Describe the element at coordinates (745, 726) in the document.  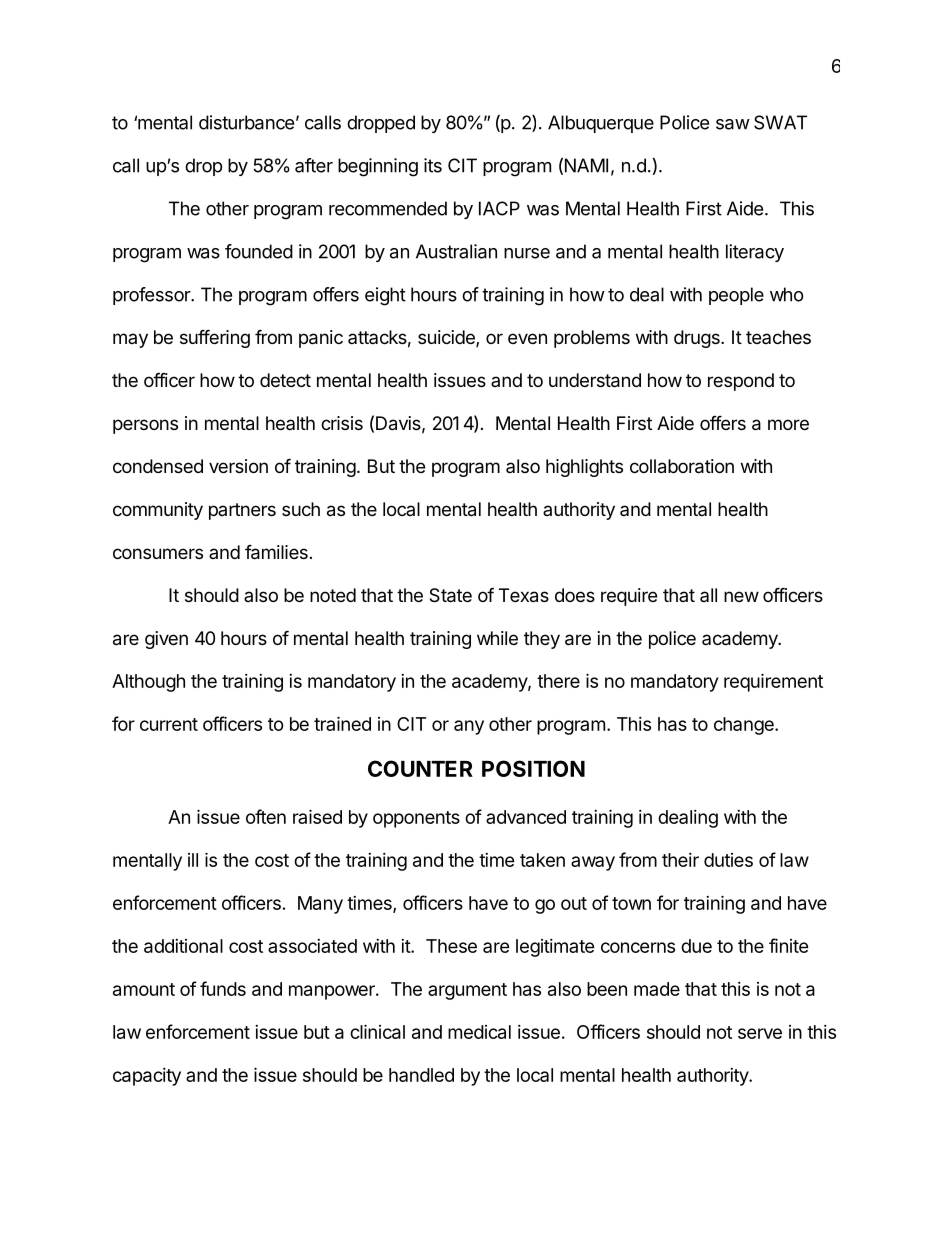
I see `change` at that location.
